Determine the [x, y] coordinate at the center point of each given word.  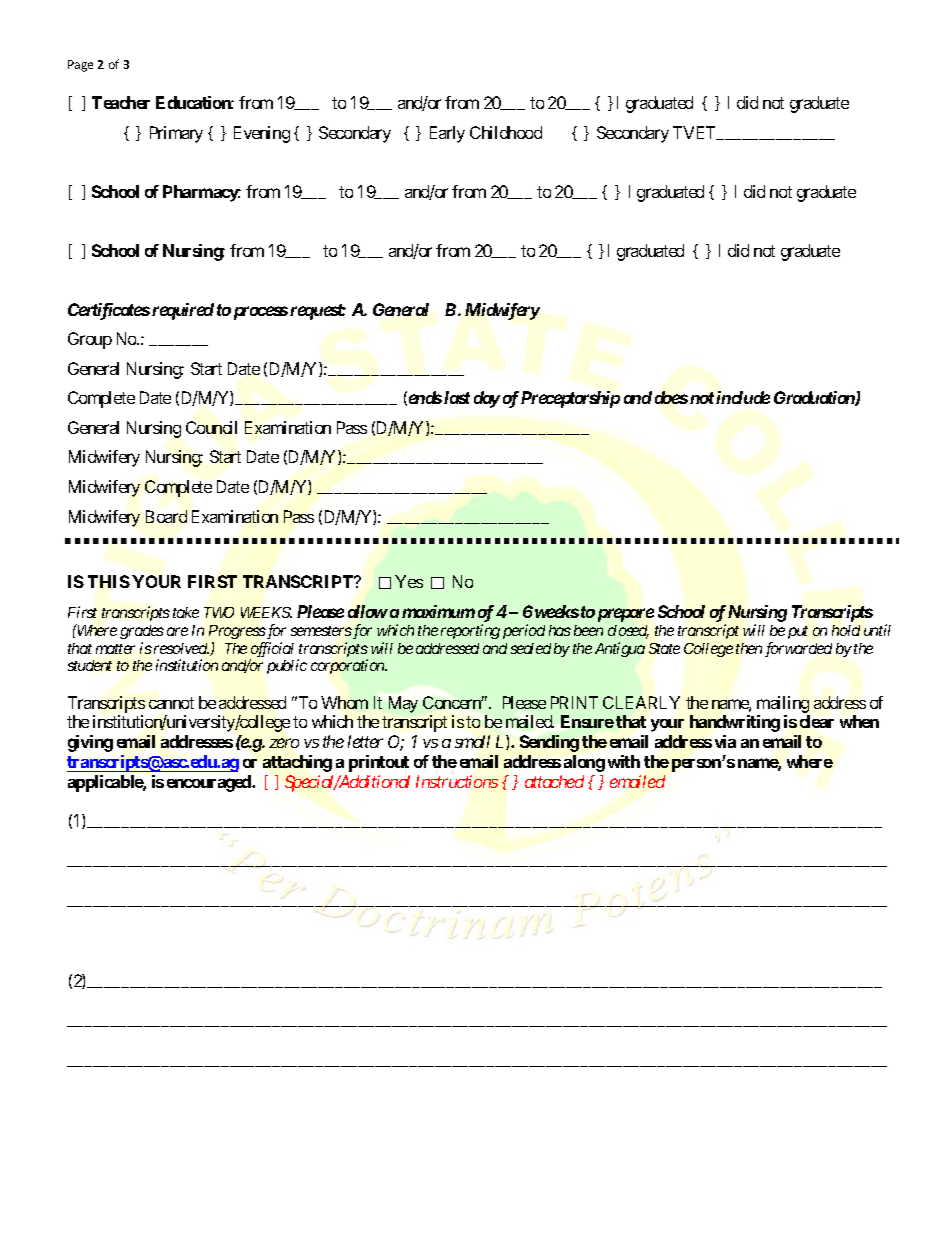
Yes [409, 581]
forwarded [798, 649]
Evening [262, 134]
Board [166, 516]
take [186, 612]
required [181, 311]
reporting [470, 631]
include [743, 397]
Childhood [506, 132]
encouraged [210, 783]
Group [90, 340]
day [487, 399]
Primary [176, 134]
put [798, 632]
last [457, 397]
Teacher [121, 102]
